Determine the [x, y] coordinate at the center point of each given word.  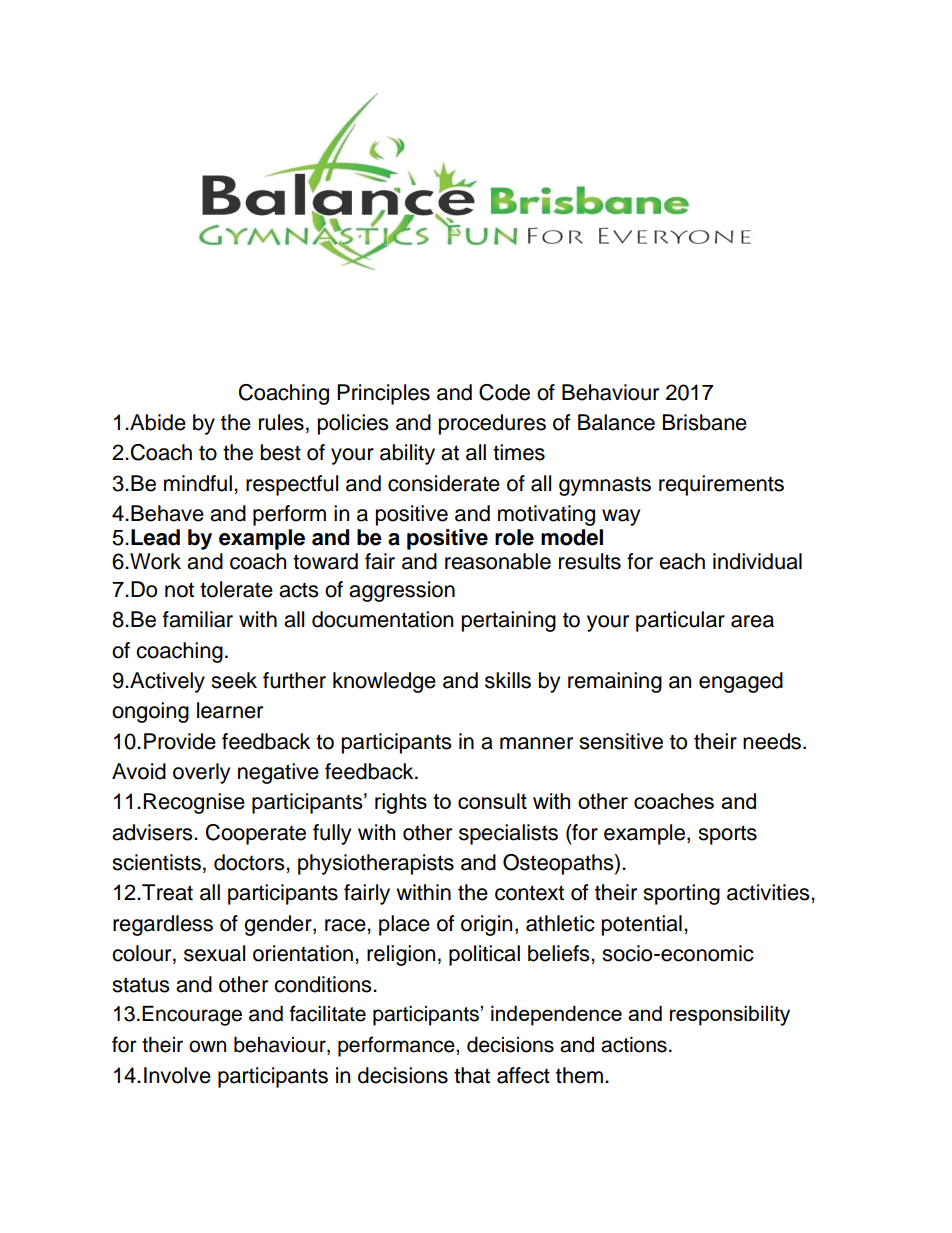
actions [634, 1045]
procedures [492, 424]
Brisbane [705, 422]
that [472, 1075]
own [207, 1046]
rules [281, 422]
